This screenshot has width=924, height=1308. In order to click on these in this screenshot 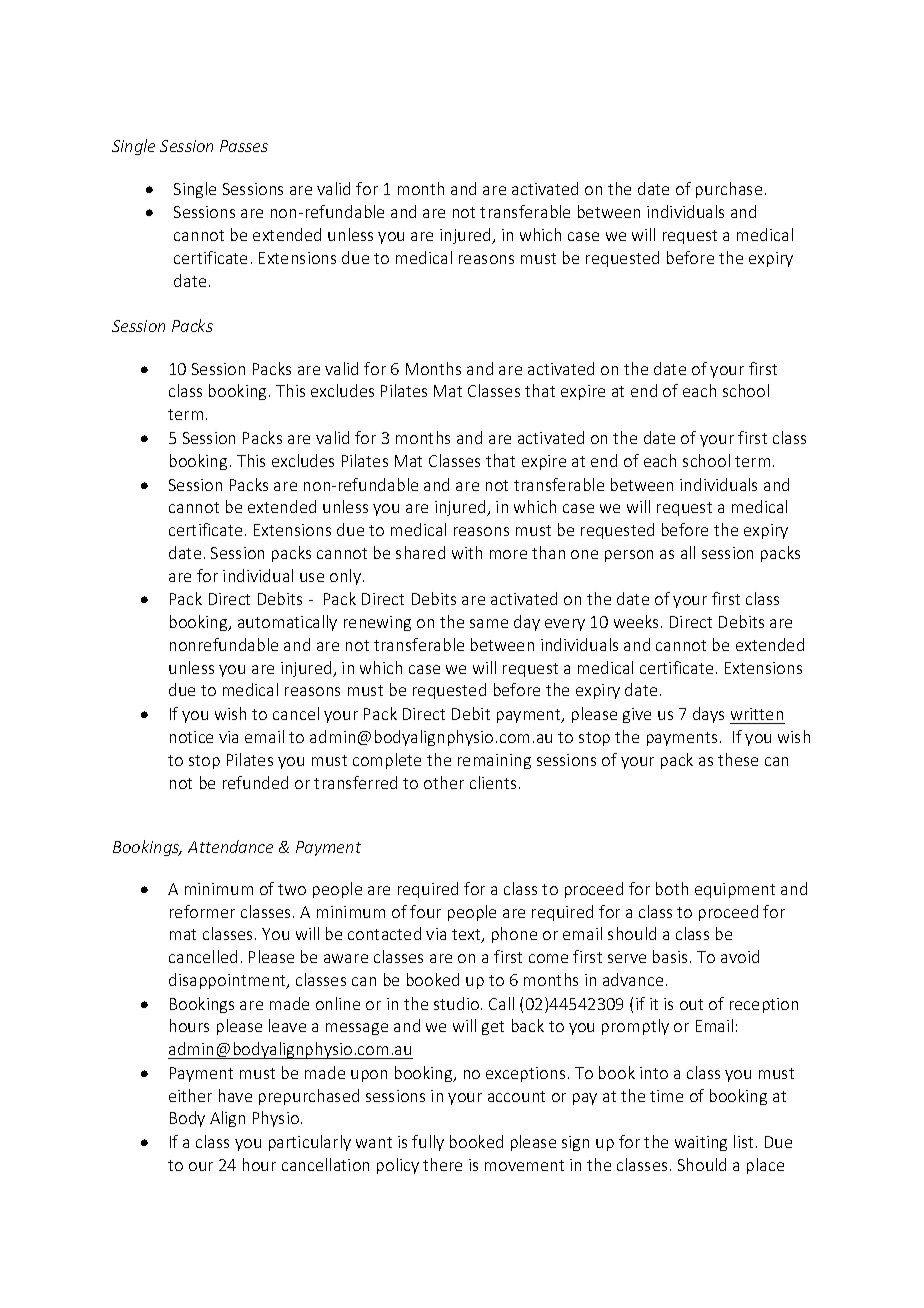, I will do `click(738, 759)`.
